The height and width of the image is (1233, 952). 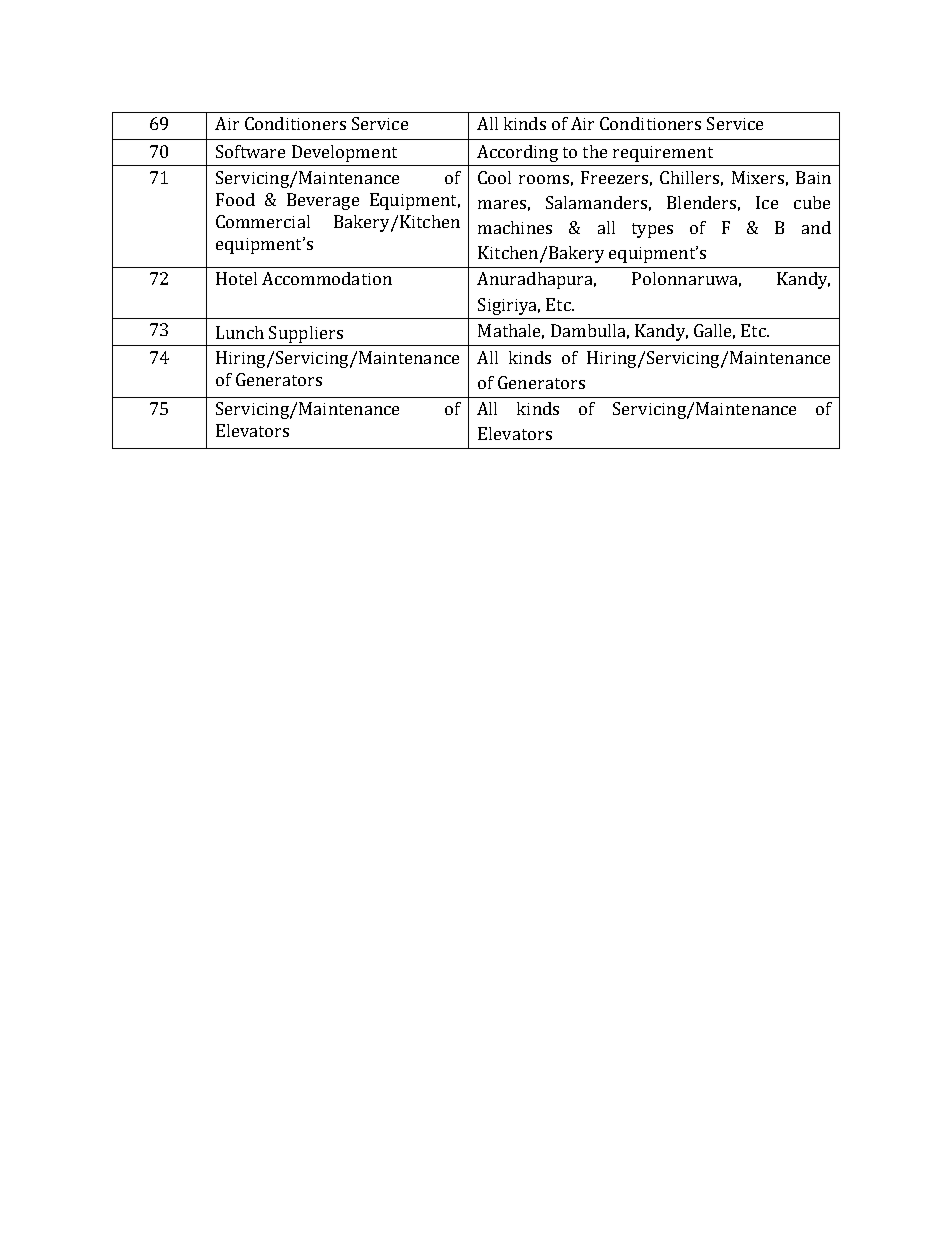 I want to click on Lunch, so click(x=240, y=332).
